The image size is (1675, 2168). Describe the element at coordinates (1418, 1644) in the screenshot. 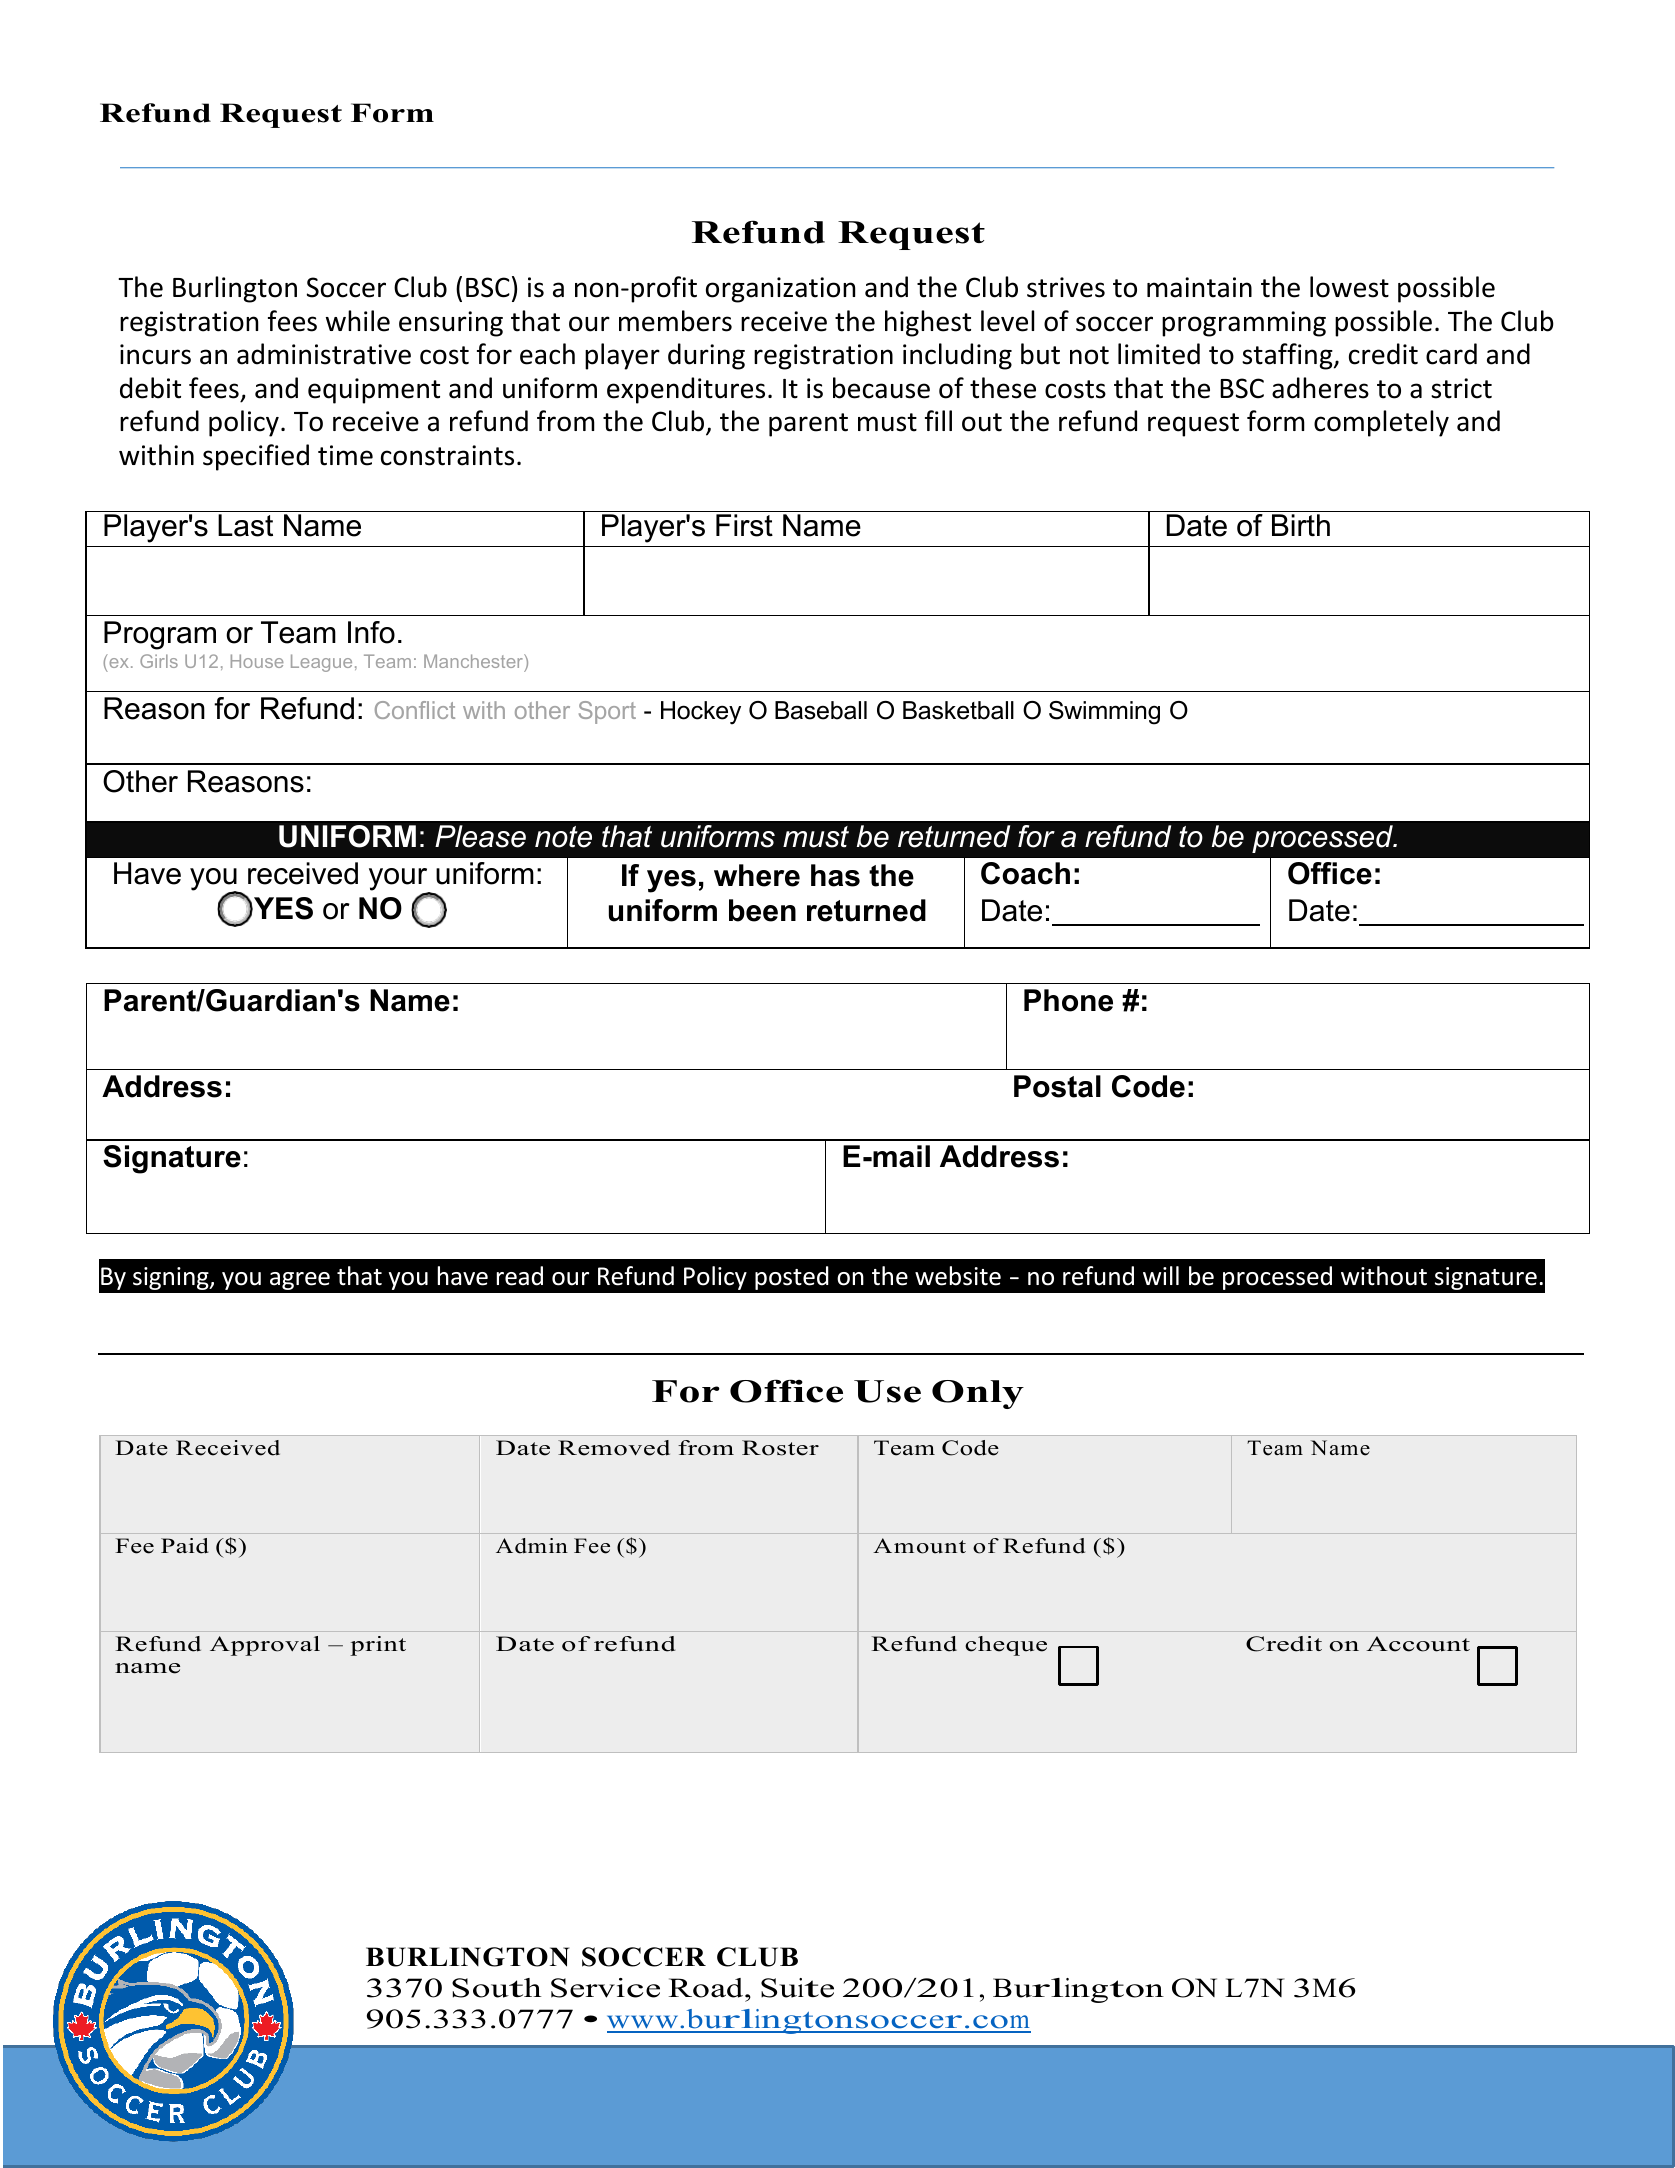

I see `Account` at that location.
